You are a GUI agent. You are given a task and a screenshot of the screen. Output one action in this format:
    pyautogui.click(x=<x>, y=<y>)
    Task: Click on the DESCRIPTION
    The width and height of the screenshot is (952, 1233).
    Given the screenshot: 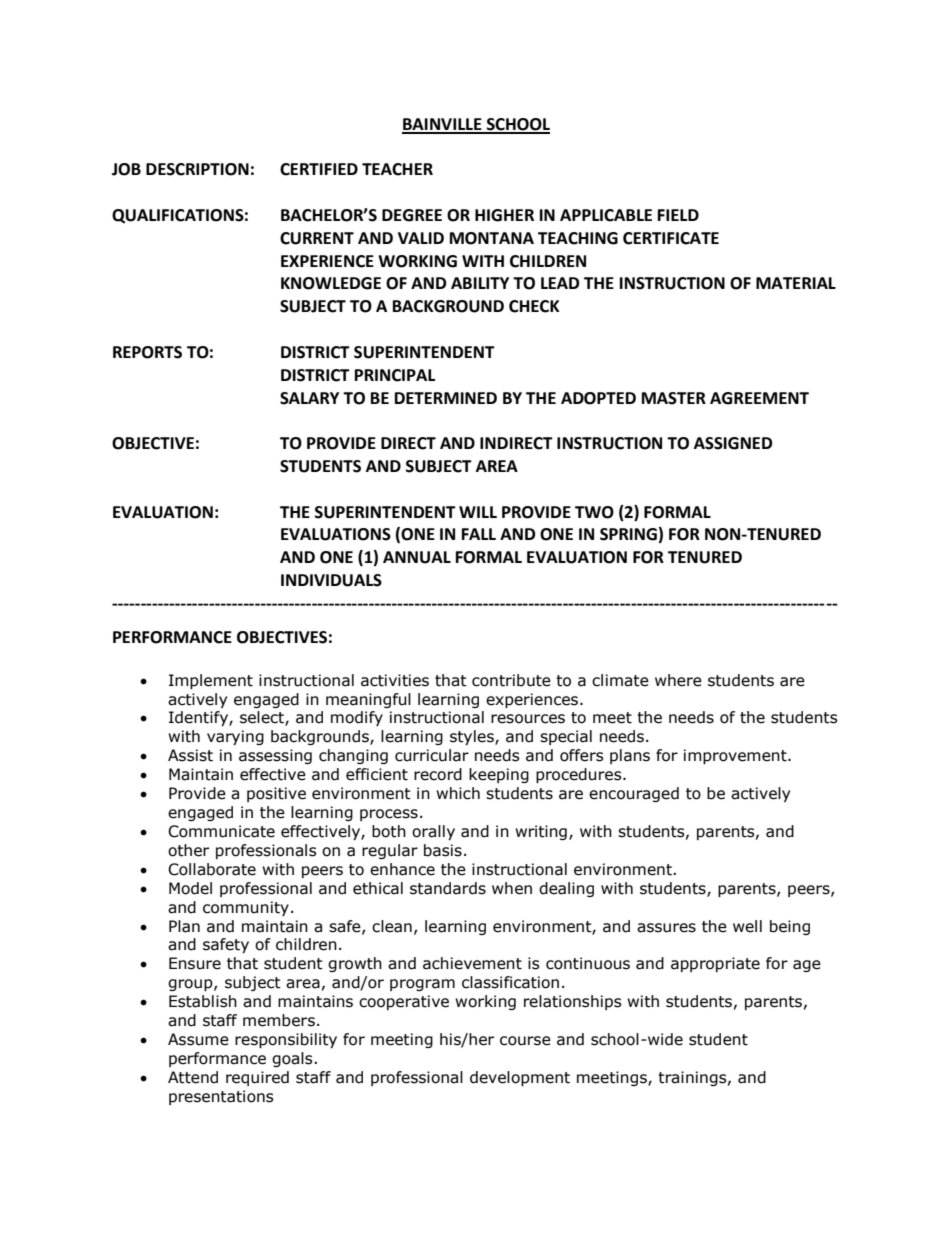 What is the action you would take?
    pyautogui.click(x=197, y=169)
